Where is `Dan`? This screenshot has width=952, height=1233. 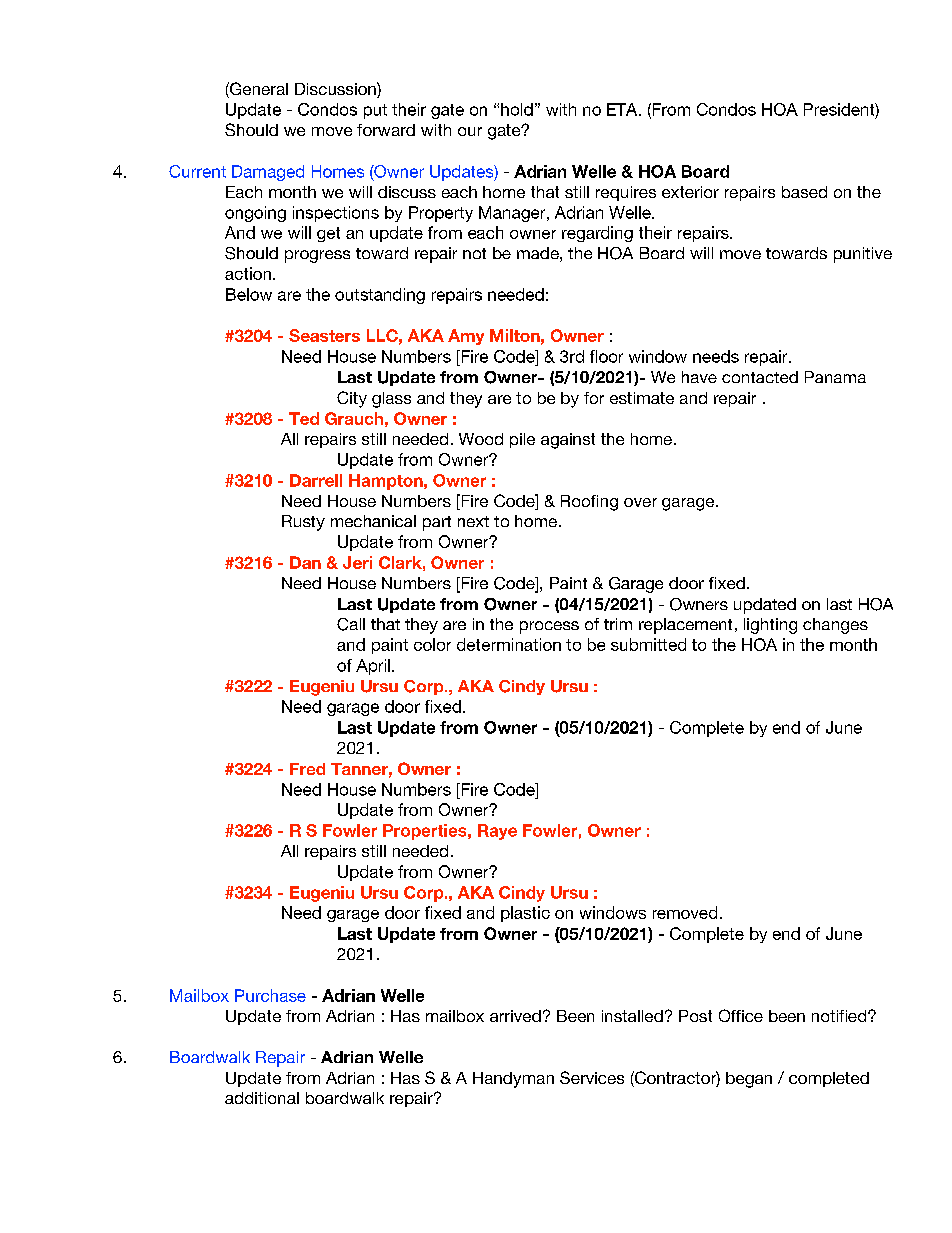 Dan is located at coordinates (305, 562).
